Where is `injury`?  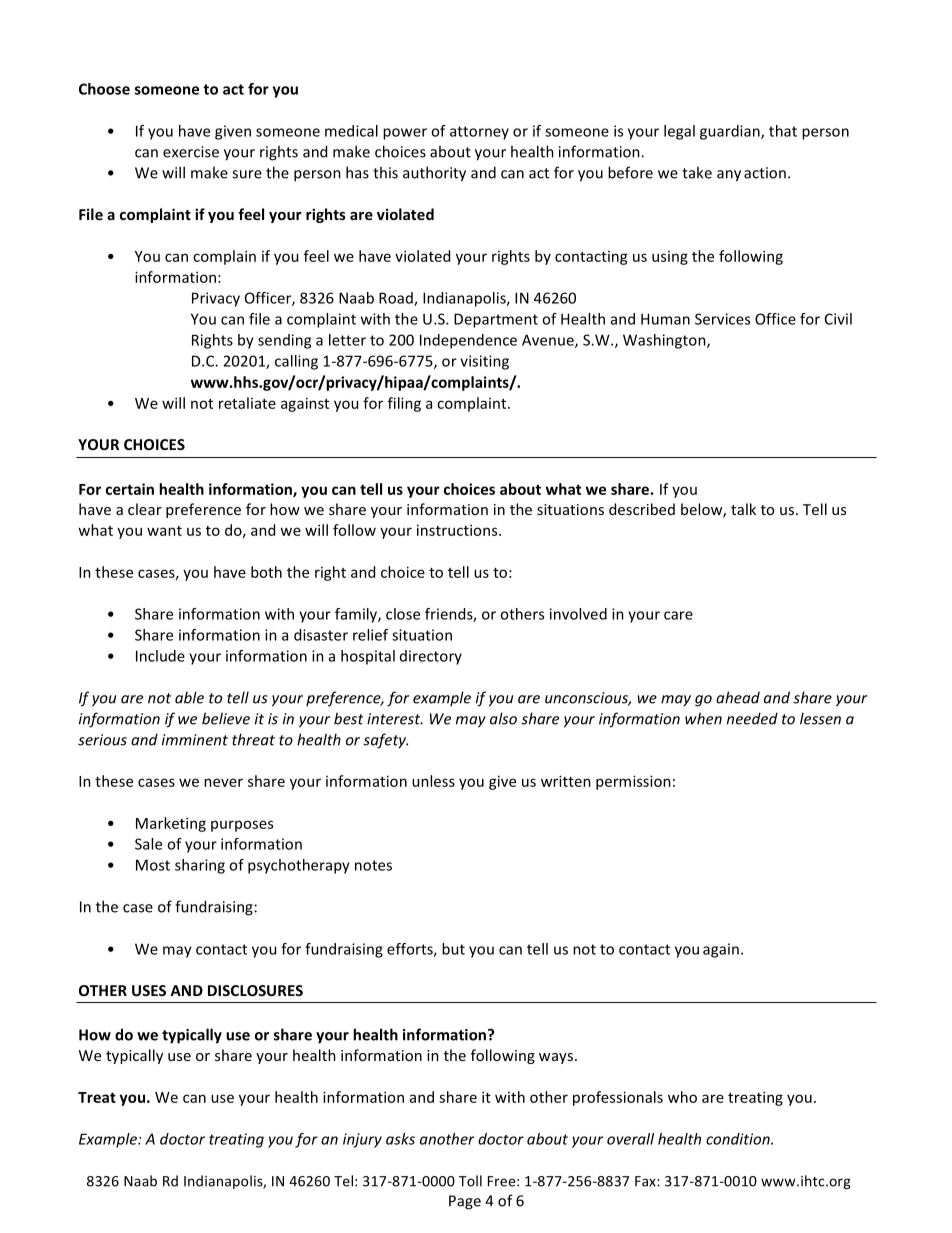 injury is located at coordinates (362, 1140).
